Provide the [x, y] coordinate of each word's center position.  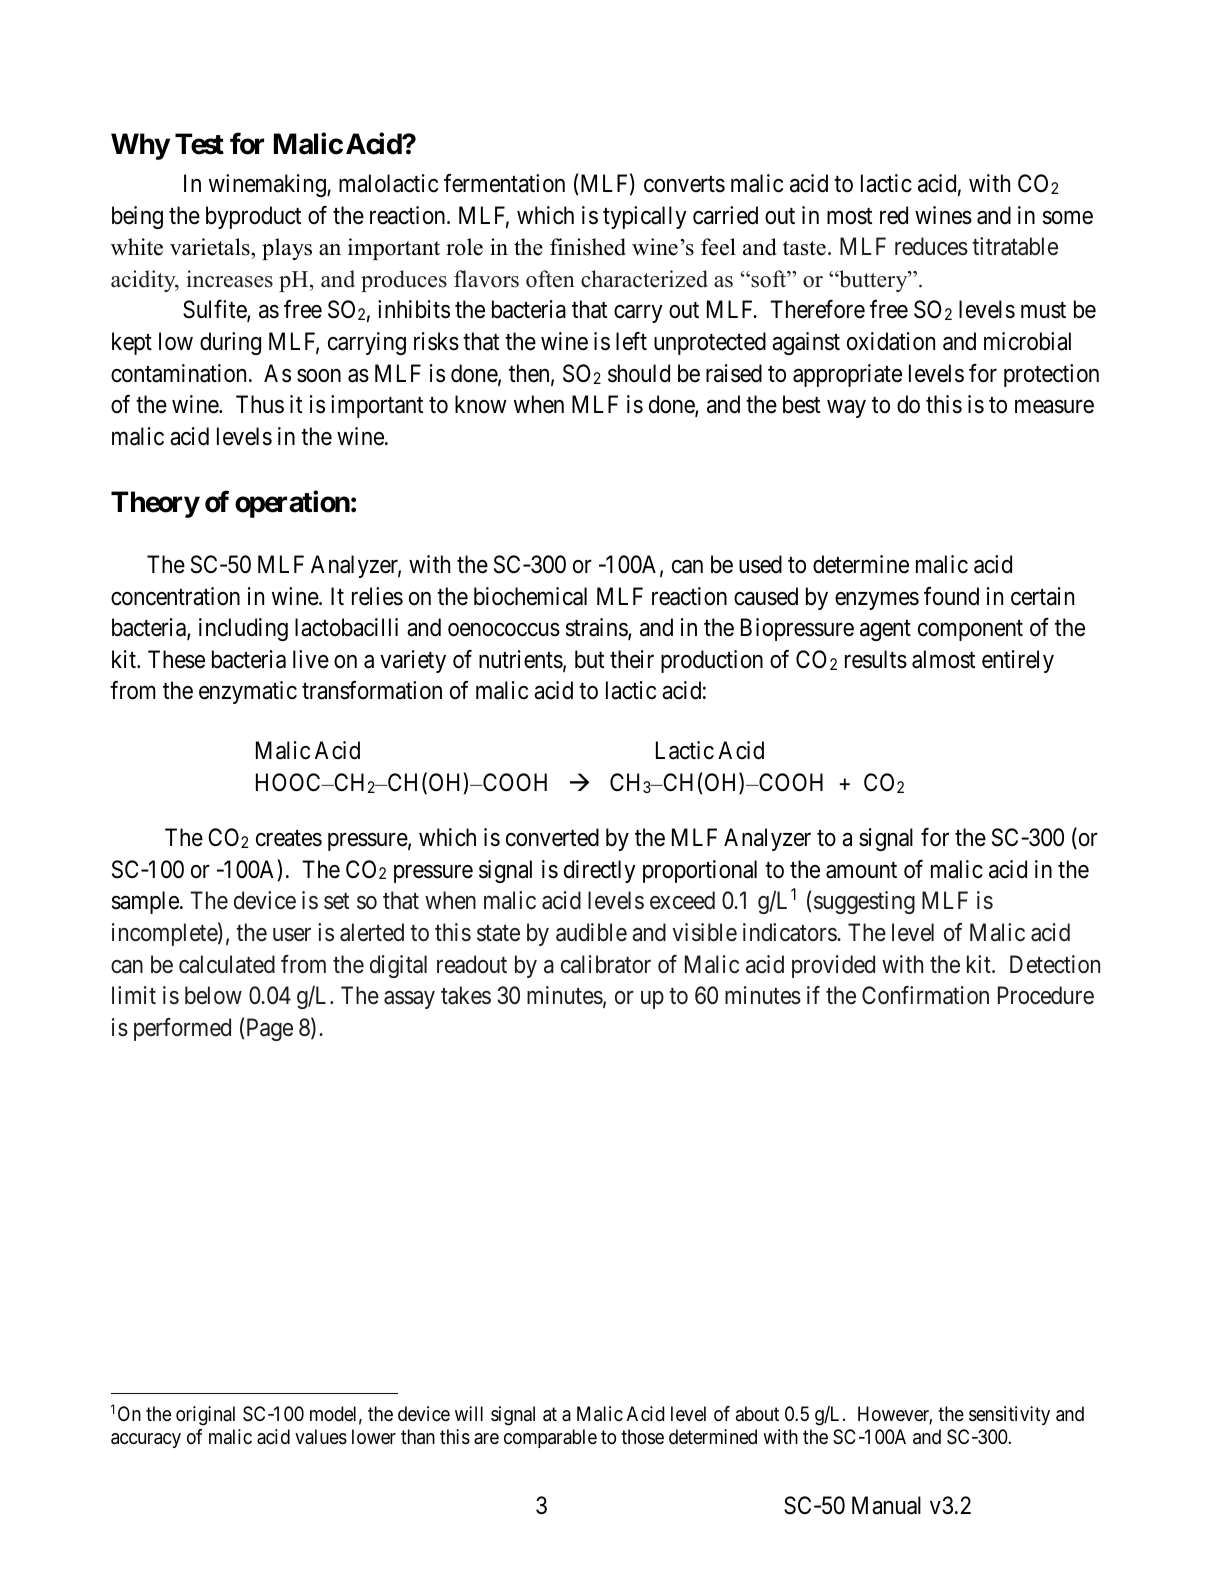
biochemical [530, 596]
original [205, 1416]
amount [861, 870]
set [336, 902]
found [951, 596]
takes [466, 995]
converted [552, 837]
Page [270, 1029]
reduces [931, 246]
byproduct [253, 217]
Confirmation [925, 995]
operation [292, 504]
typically [644, 217]
